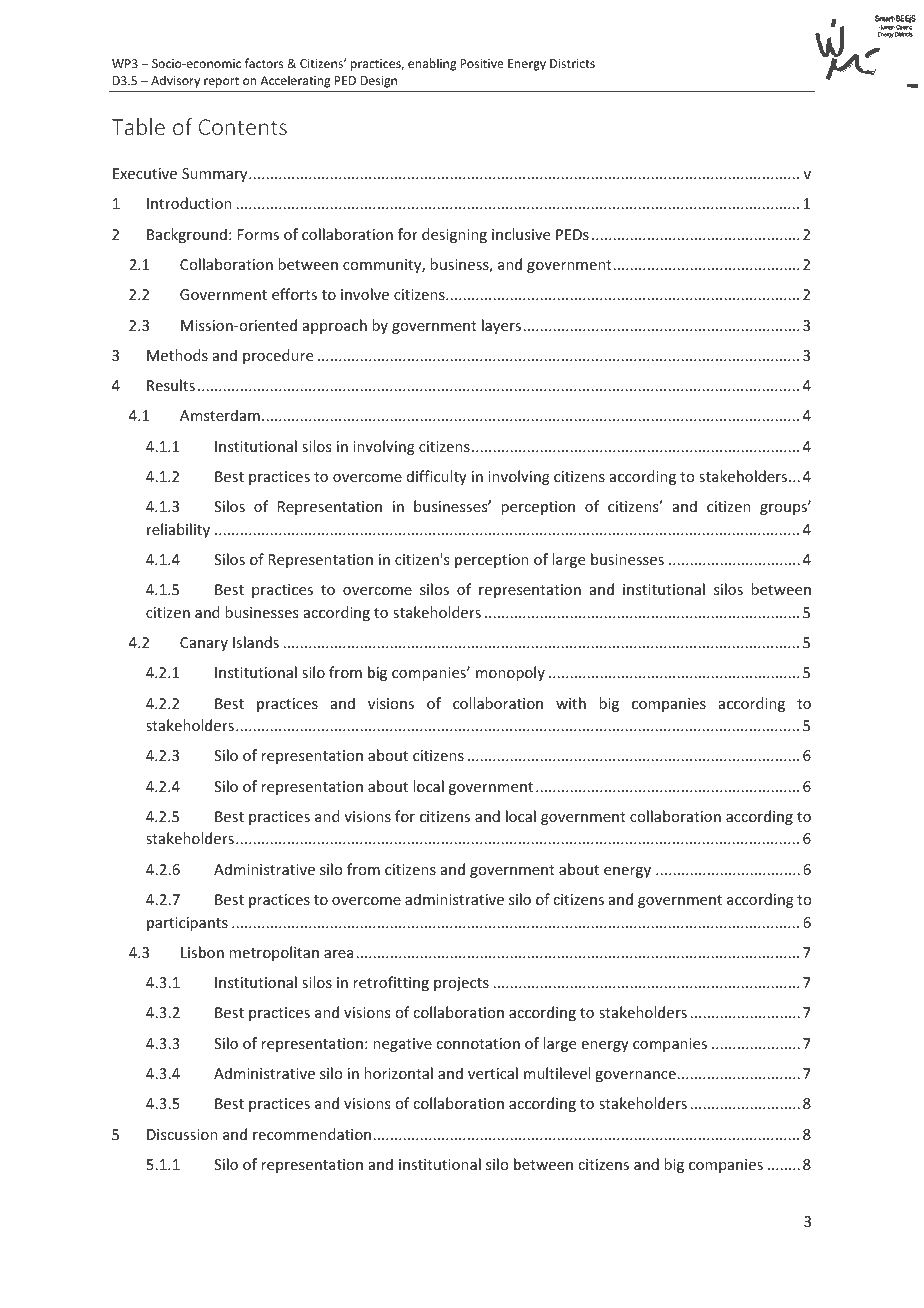 Image resolution: width=924 pixels, height=1308 pixels. What do you see at coordinates (493, 1073) in the screenshot?
I see `vertical` at bounding box center [493, 1073].
